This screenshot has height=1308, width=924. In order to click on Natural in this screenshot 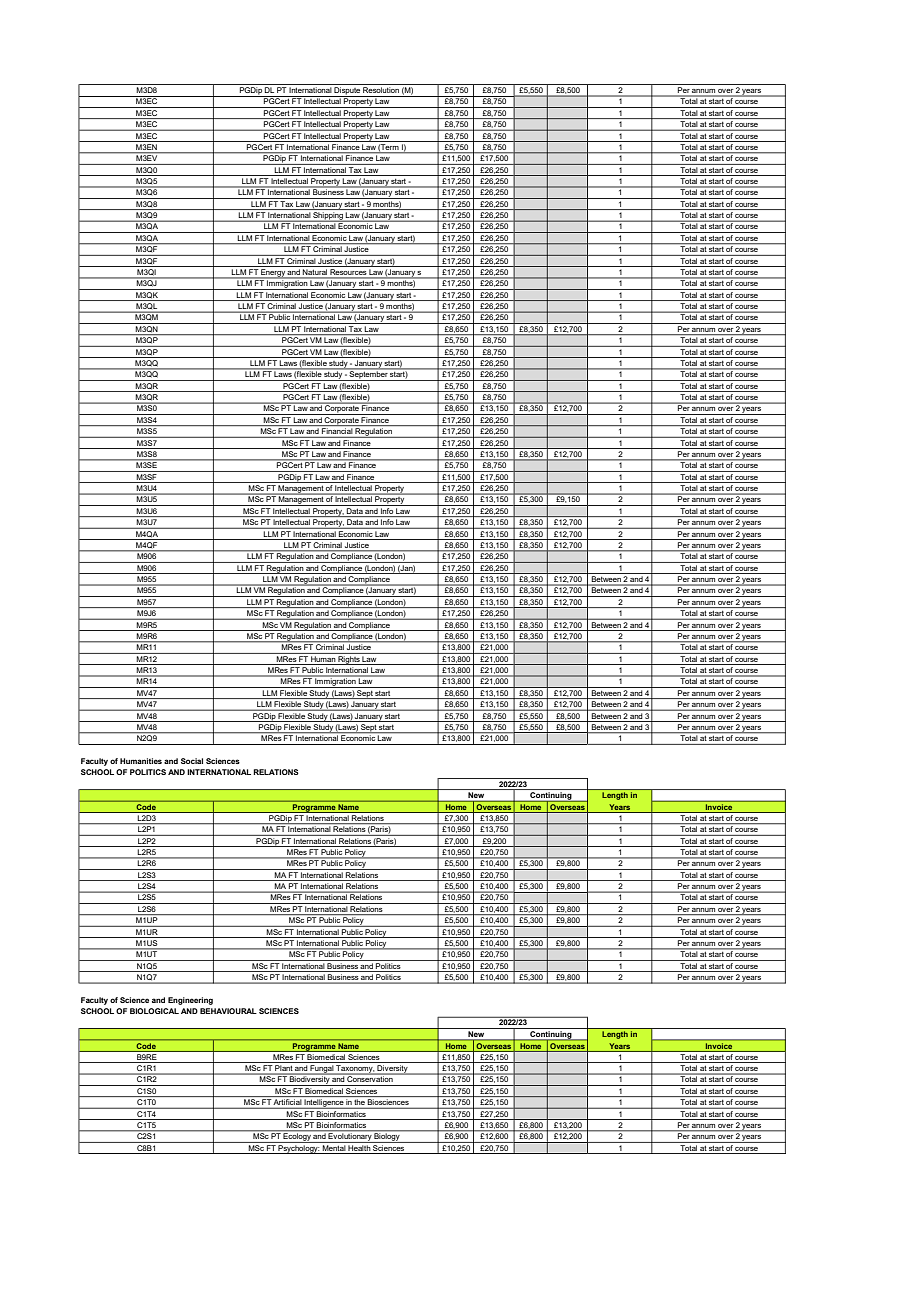, I will do `click(315, 273)`.
